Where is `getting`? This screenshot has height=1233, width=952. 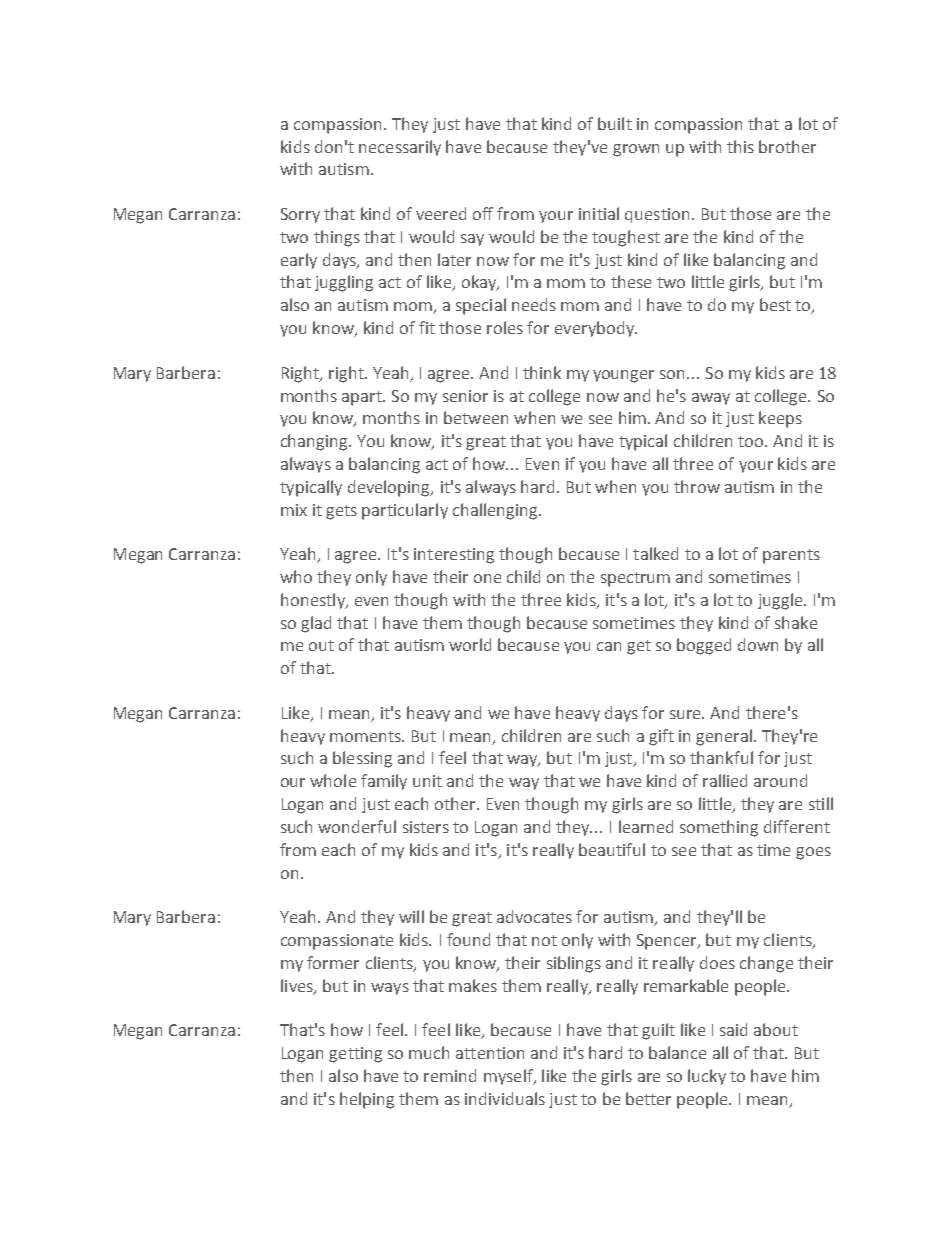 getting is located at coordinates (355, 1055).
